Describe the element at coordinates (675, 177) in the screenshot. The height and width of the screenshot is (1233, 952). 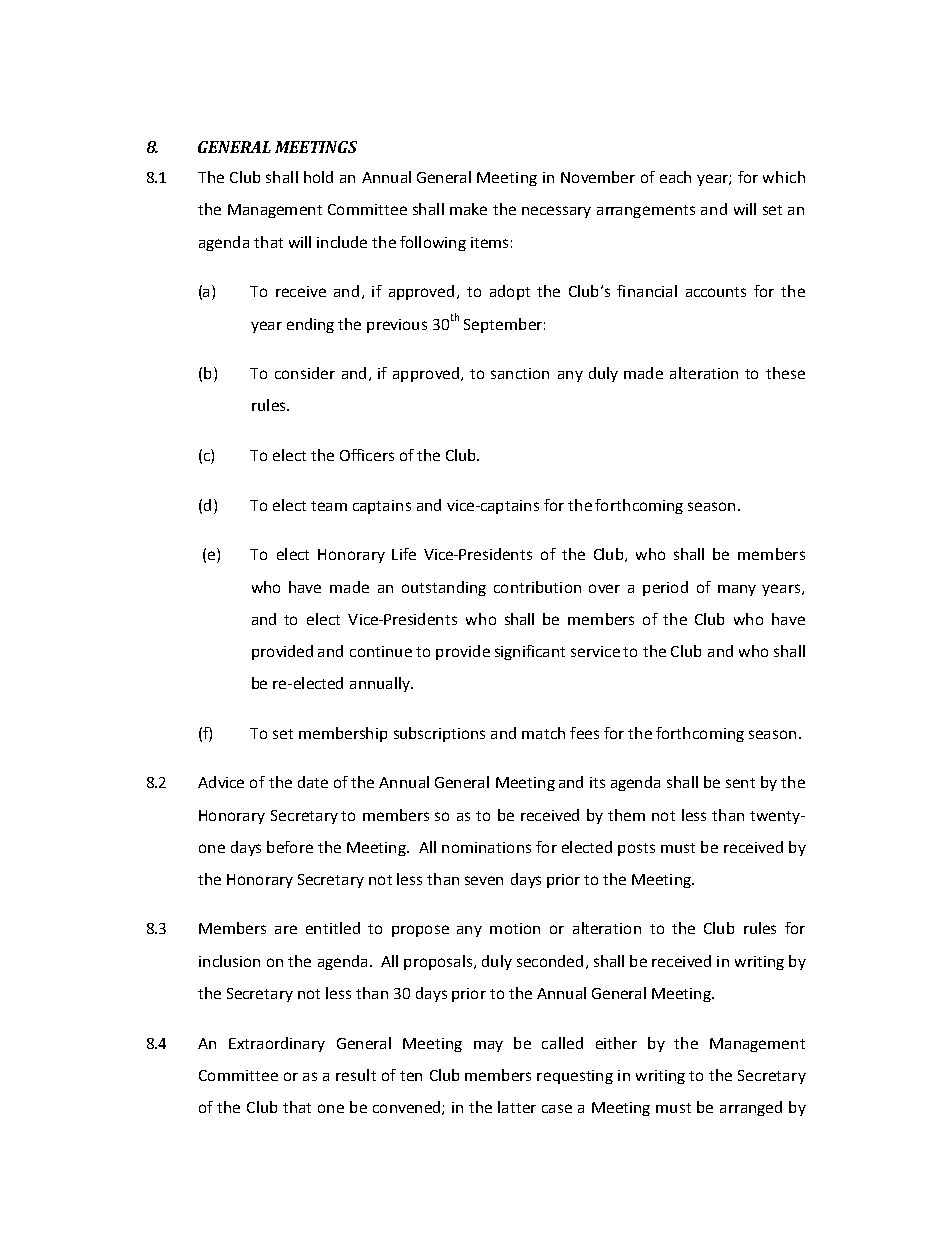
I see `each` at that location.
